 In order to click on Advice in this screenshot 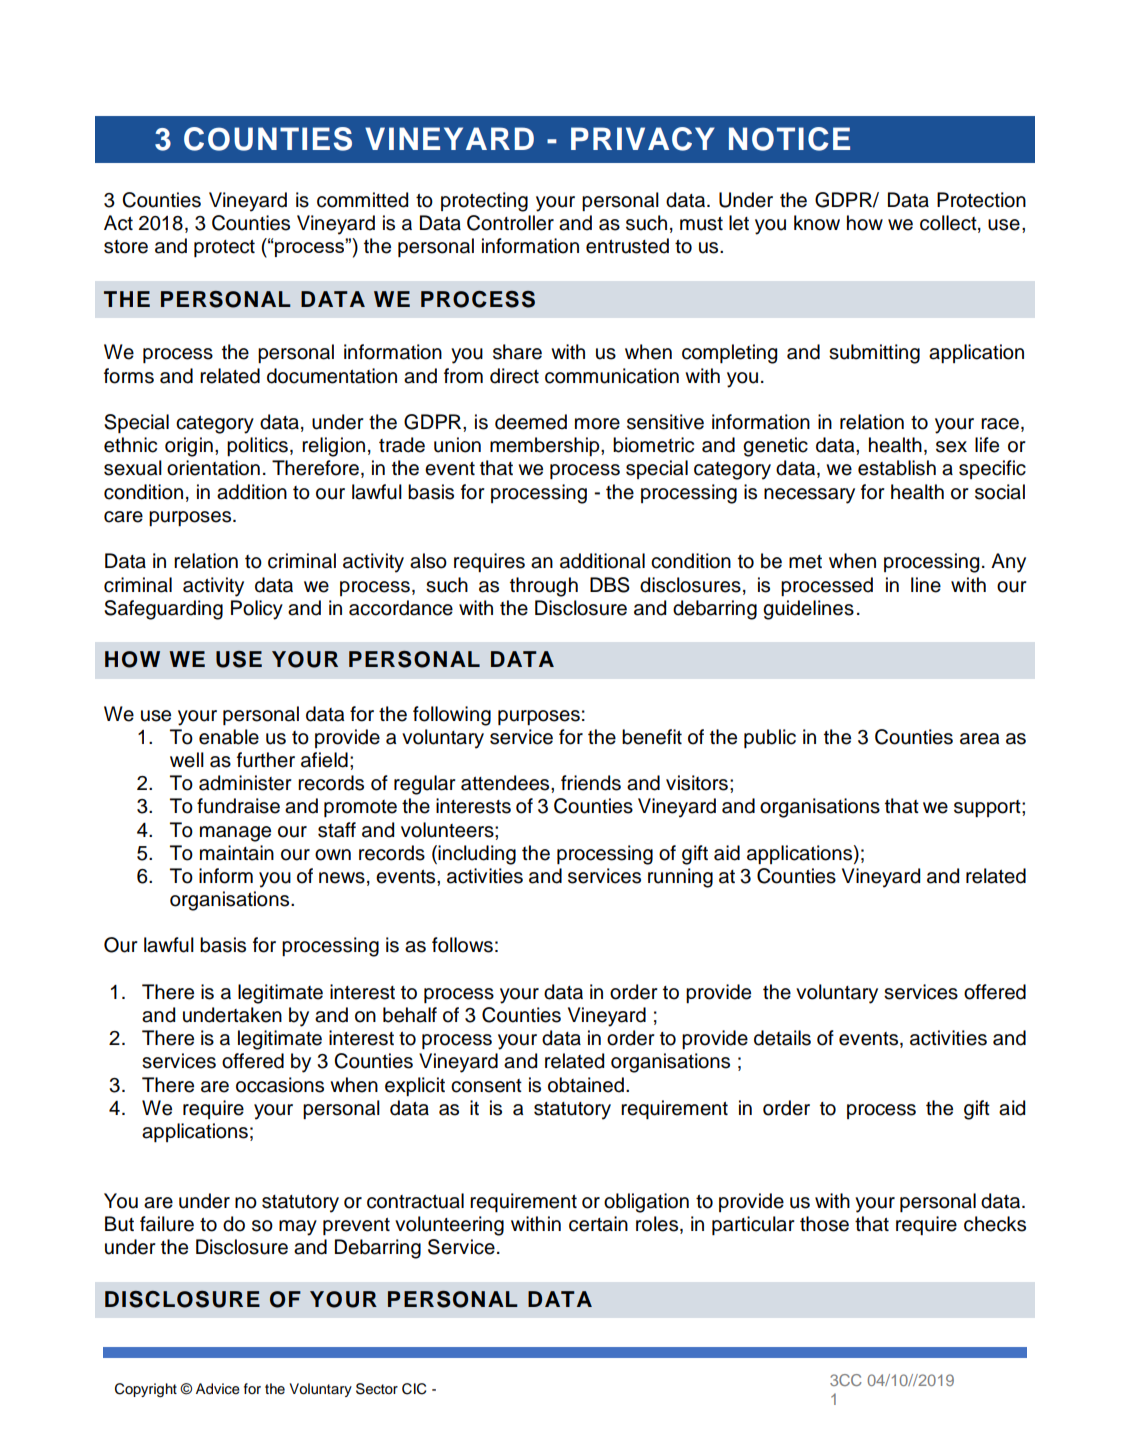, I will do `click(218, 1389)`.
